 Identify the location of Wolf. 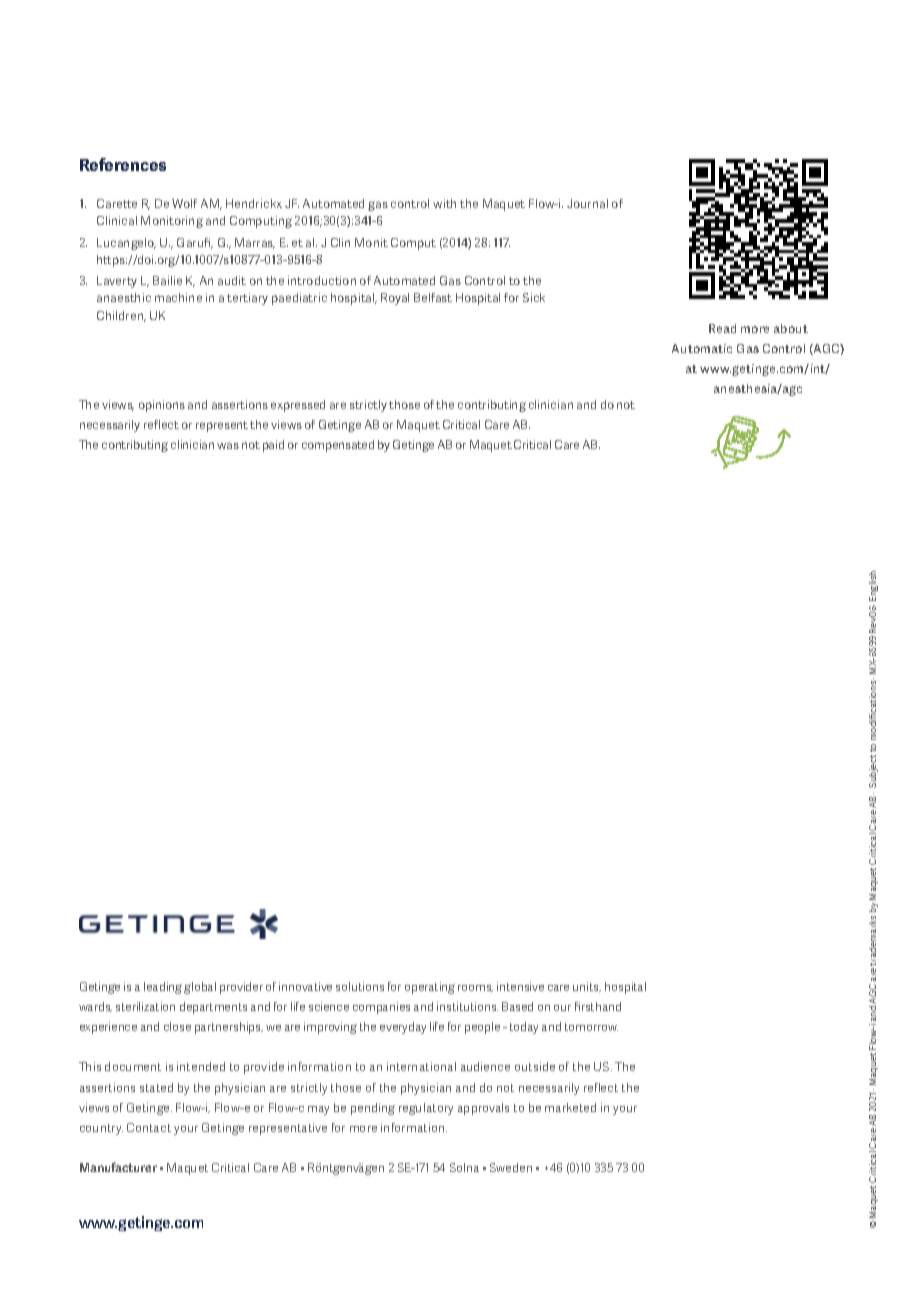
(184, 203).
